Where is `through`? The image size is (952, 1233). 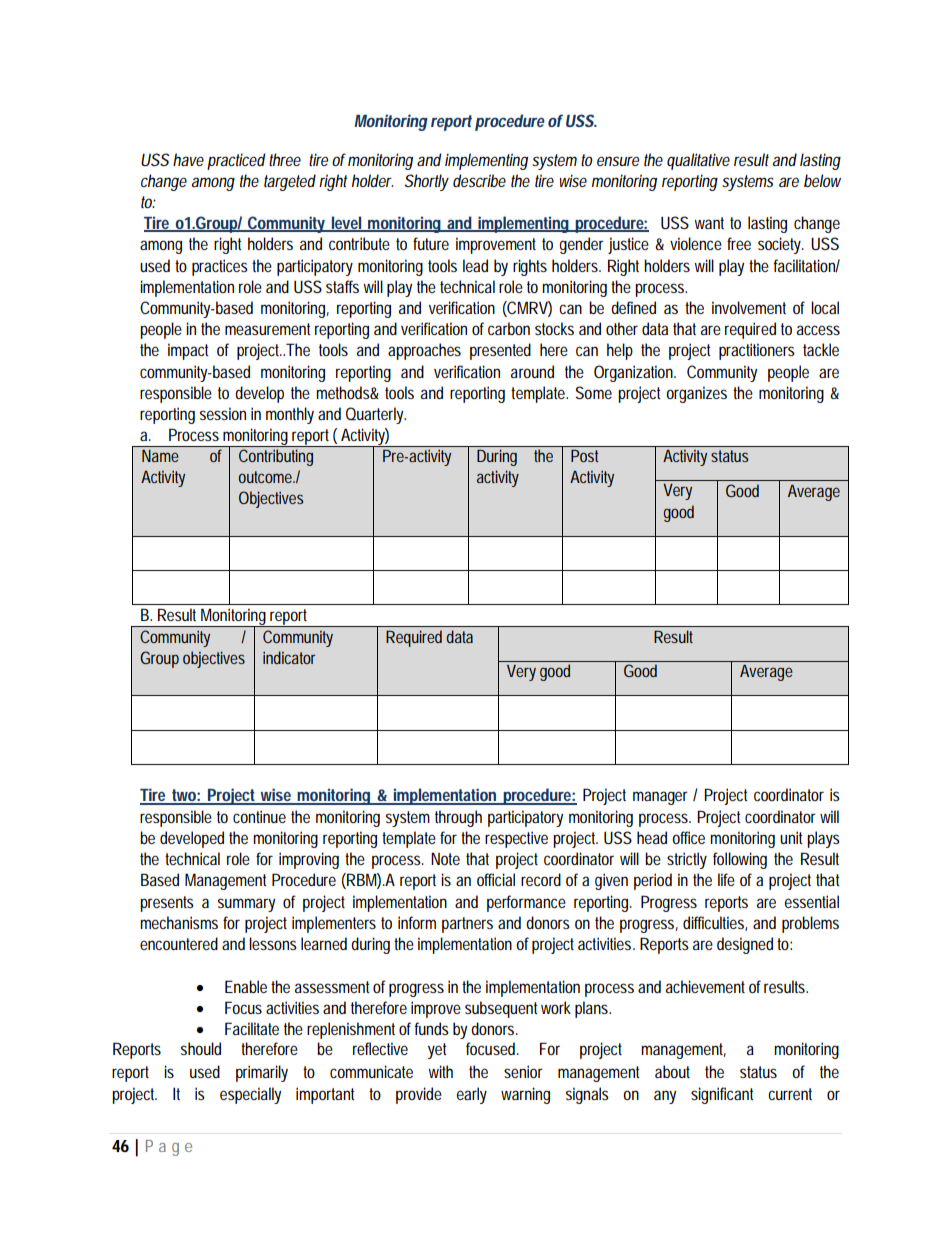 through is located at coordinates (458, 818).
